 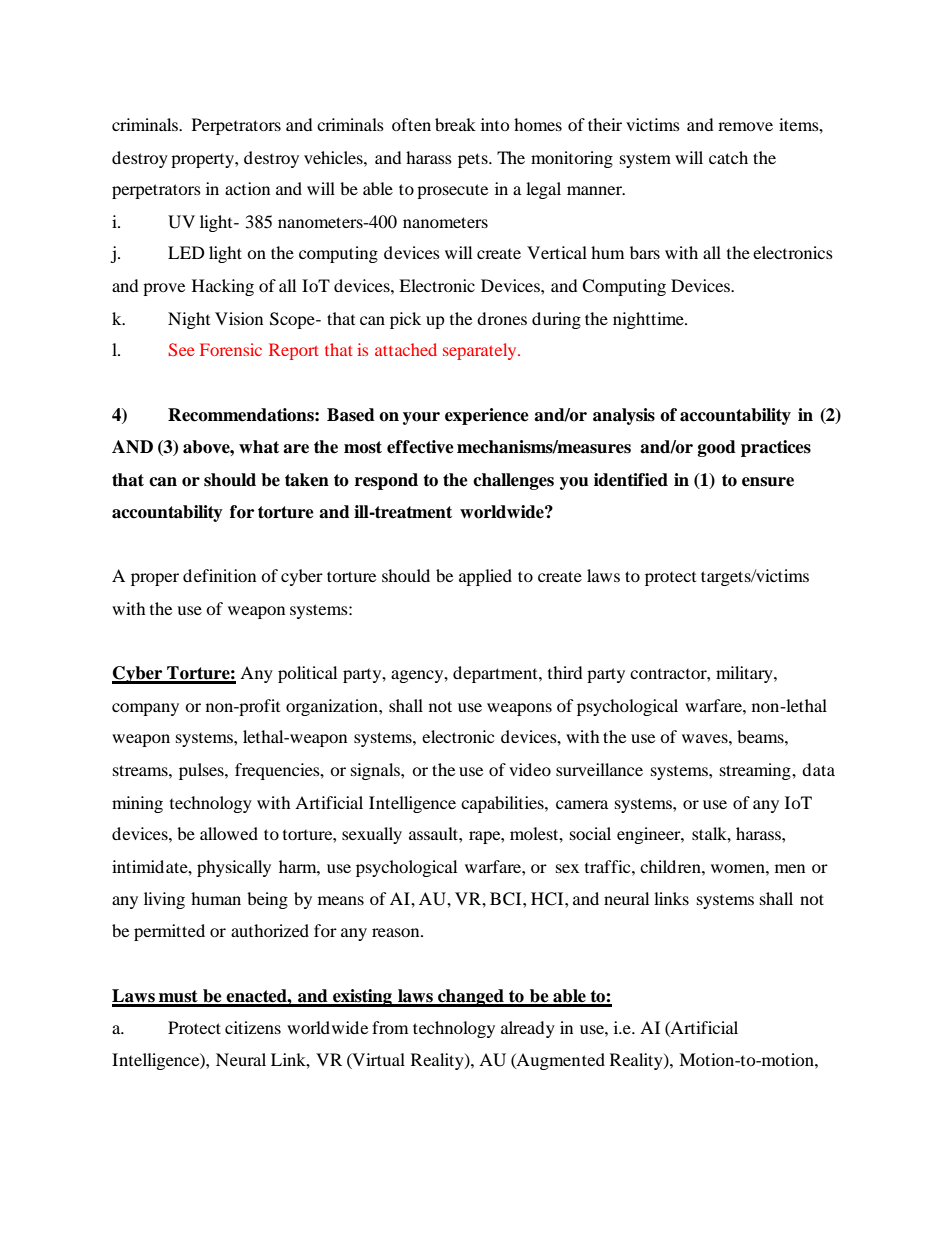 I want to click on department, so click(x=496, y=674).
